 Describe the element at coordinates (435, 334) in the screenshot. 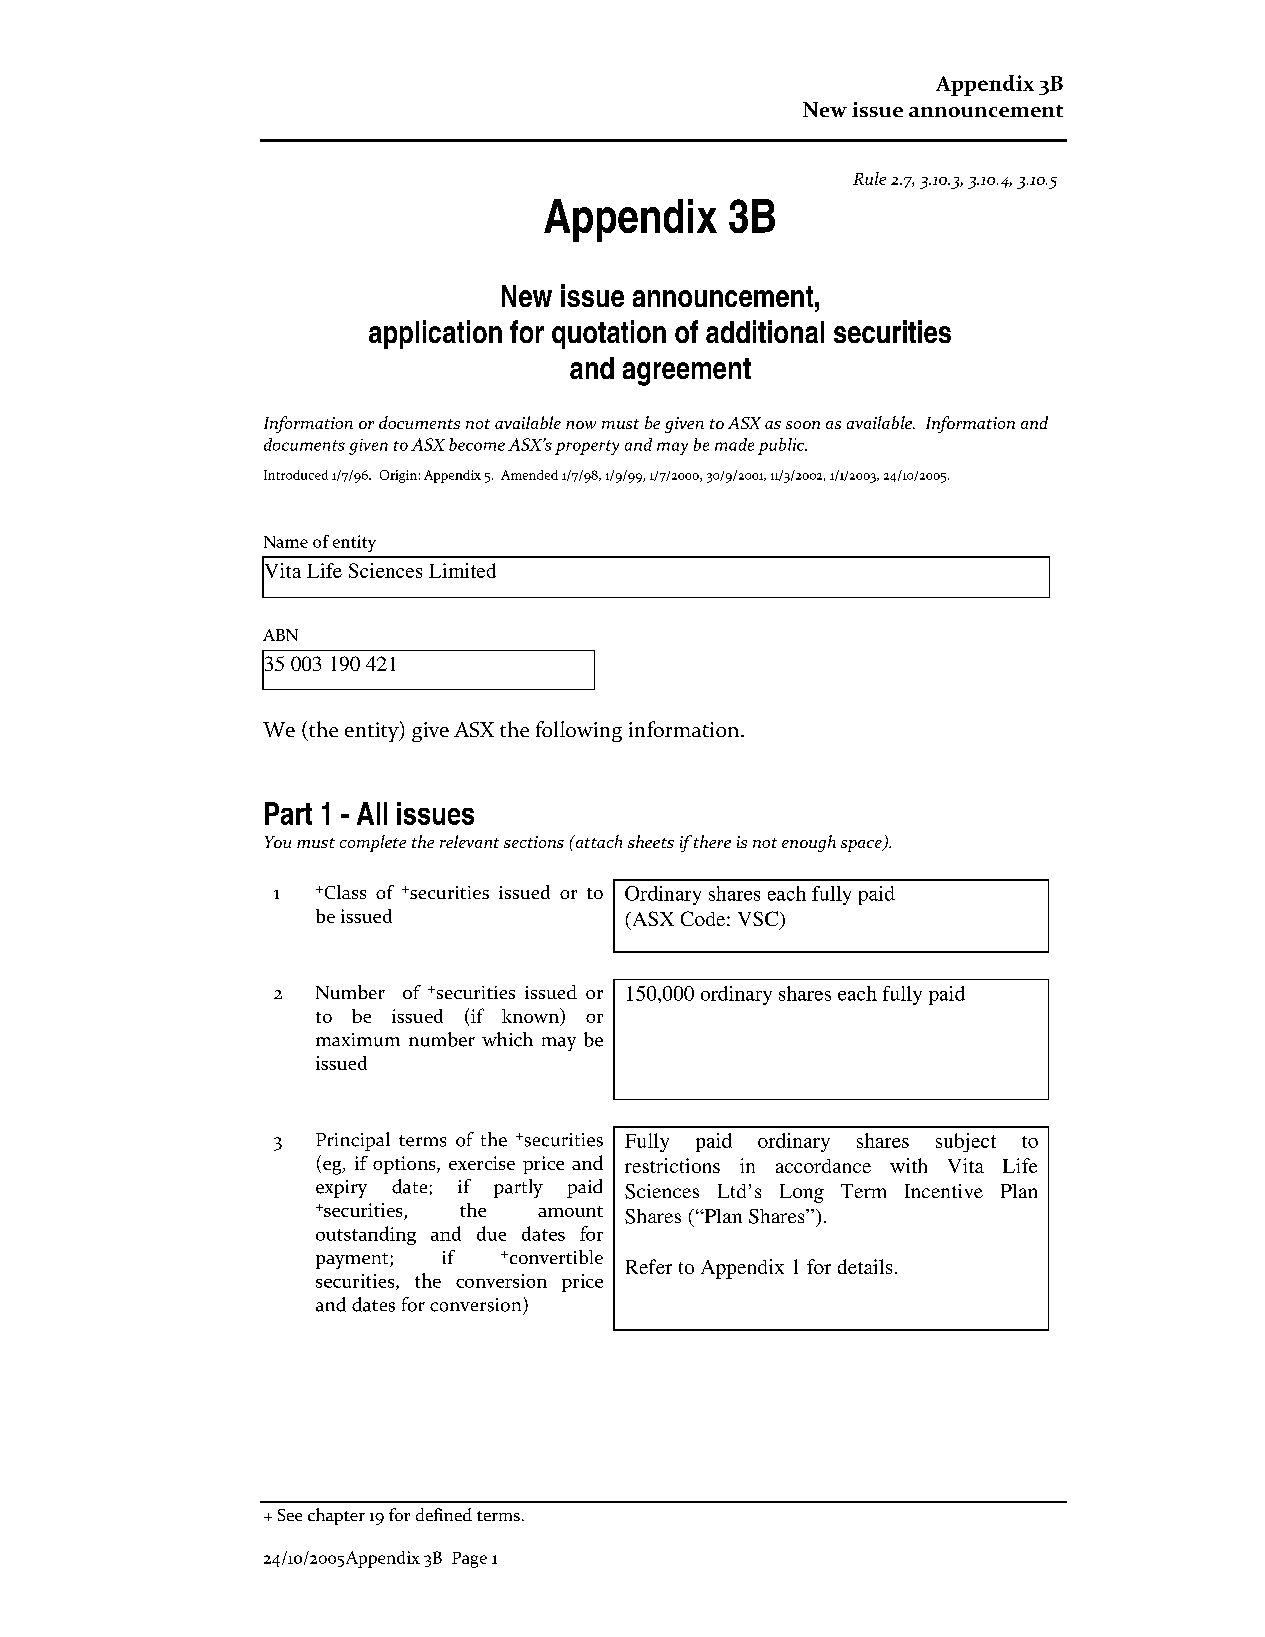

I see `application` at that location.
